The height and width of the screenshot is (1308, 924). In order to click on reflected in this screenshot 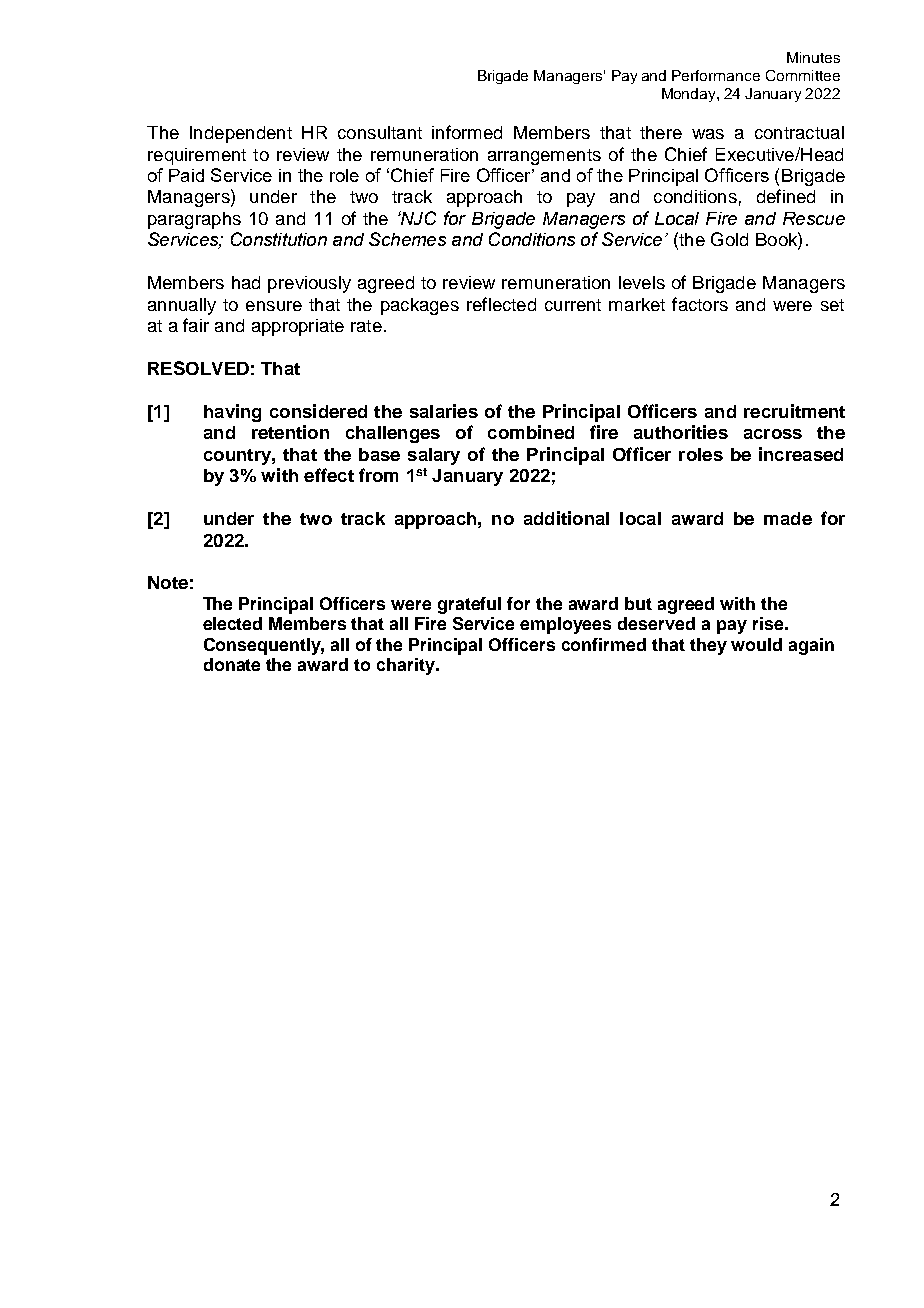, I will do `click(501, 304)`.
